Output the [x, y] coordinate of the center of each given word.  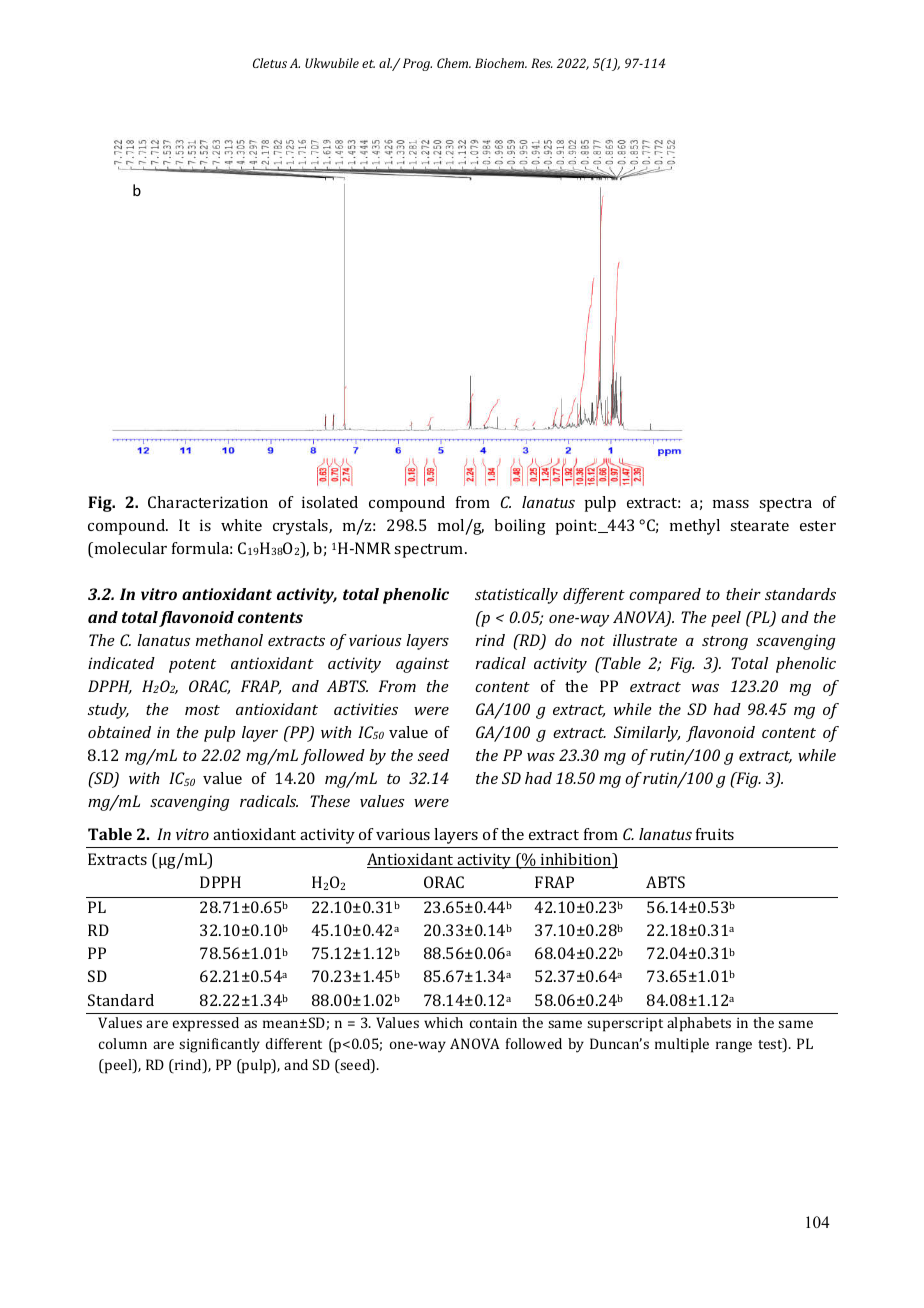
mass [731, 504]
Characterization [208, 502]
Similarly [647, 734]
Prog [417, 64]
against [422, 665]
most [202, 710]
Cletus [270, 63]
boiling [520, 527]
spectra [785, 505]
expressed [206, 1024]
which [443, 1022]
